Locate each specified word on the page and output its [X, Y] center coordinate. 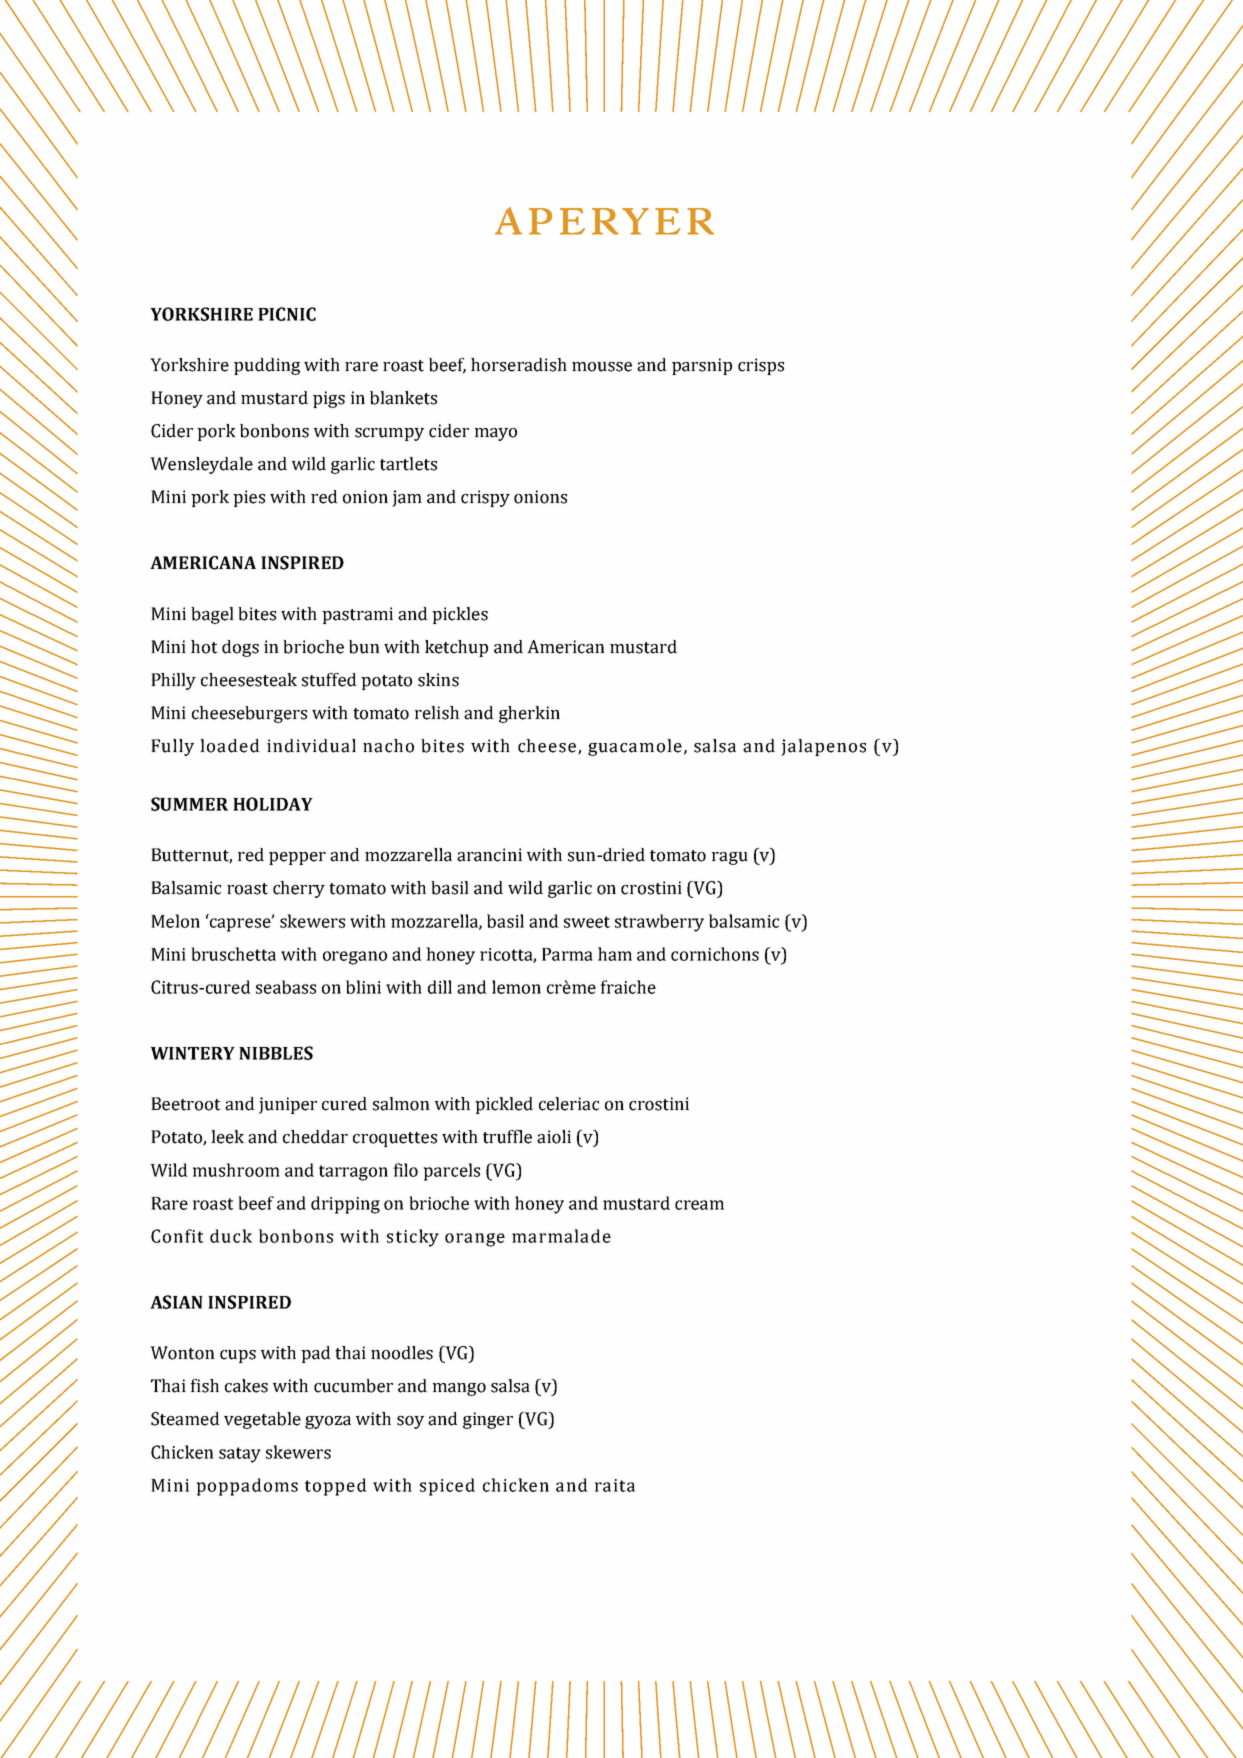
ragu [730, 858]
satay [240, 1455]
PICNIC [287, 314]
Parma [567, 954]
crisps [761, 366]
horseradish [519, 365]
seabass [286, 987]
